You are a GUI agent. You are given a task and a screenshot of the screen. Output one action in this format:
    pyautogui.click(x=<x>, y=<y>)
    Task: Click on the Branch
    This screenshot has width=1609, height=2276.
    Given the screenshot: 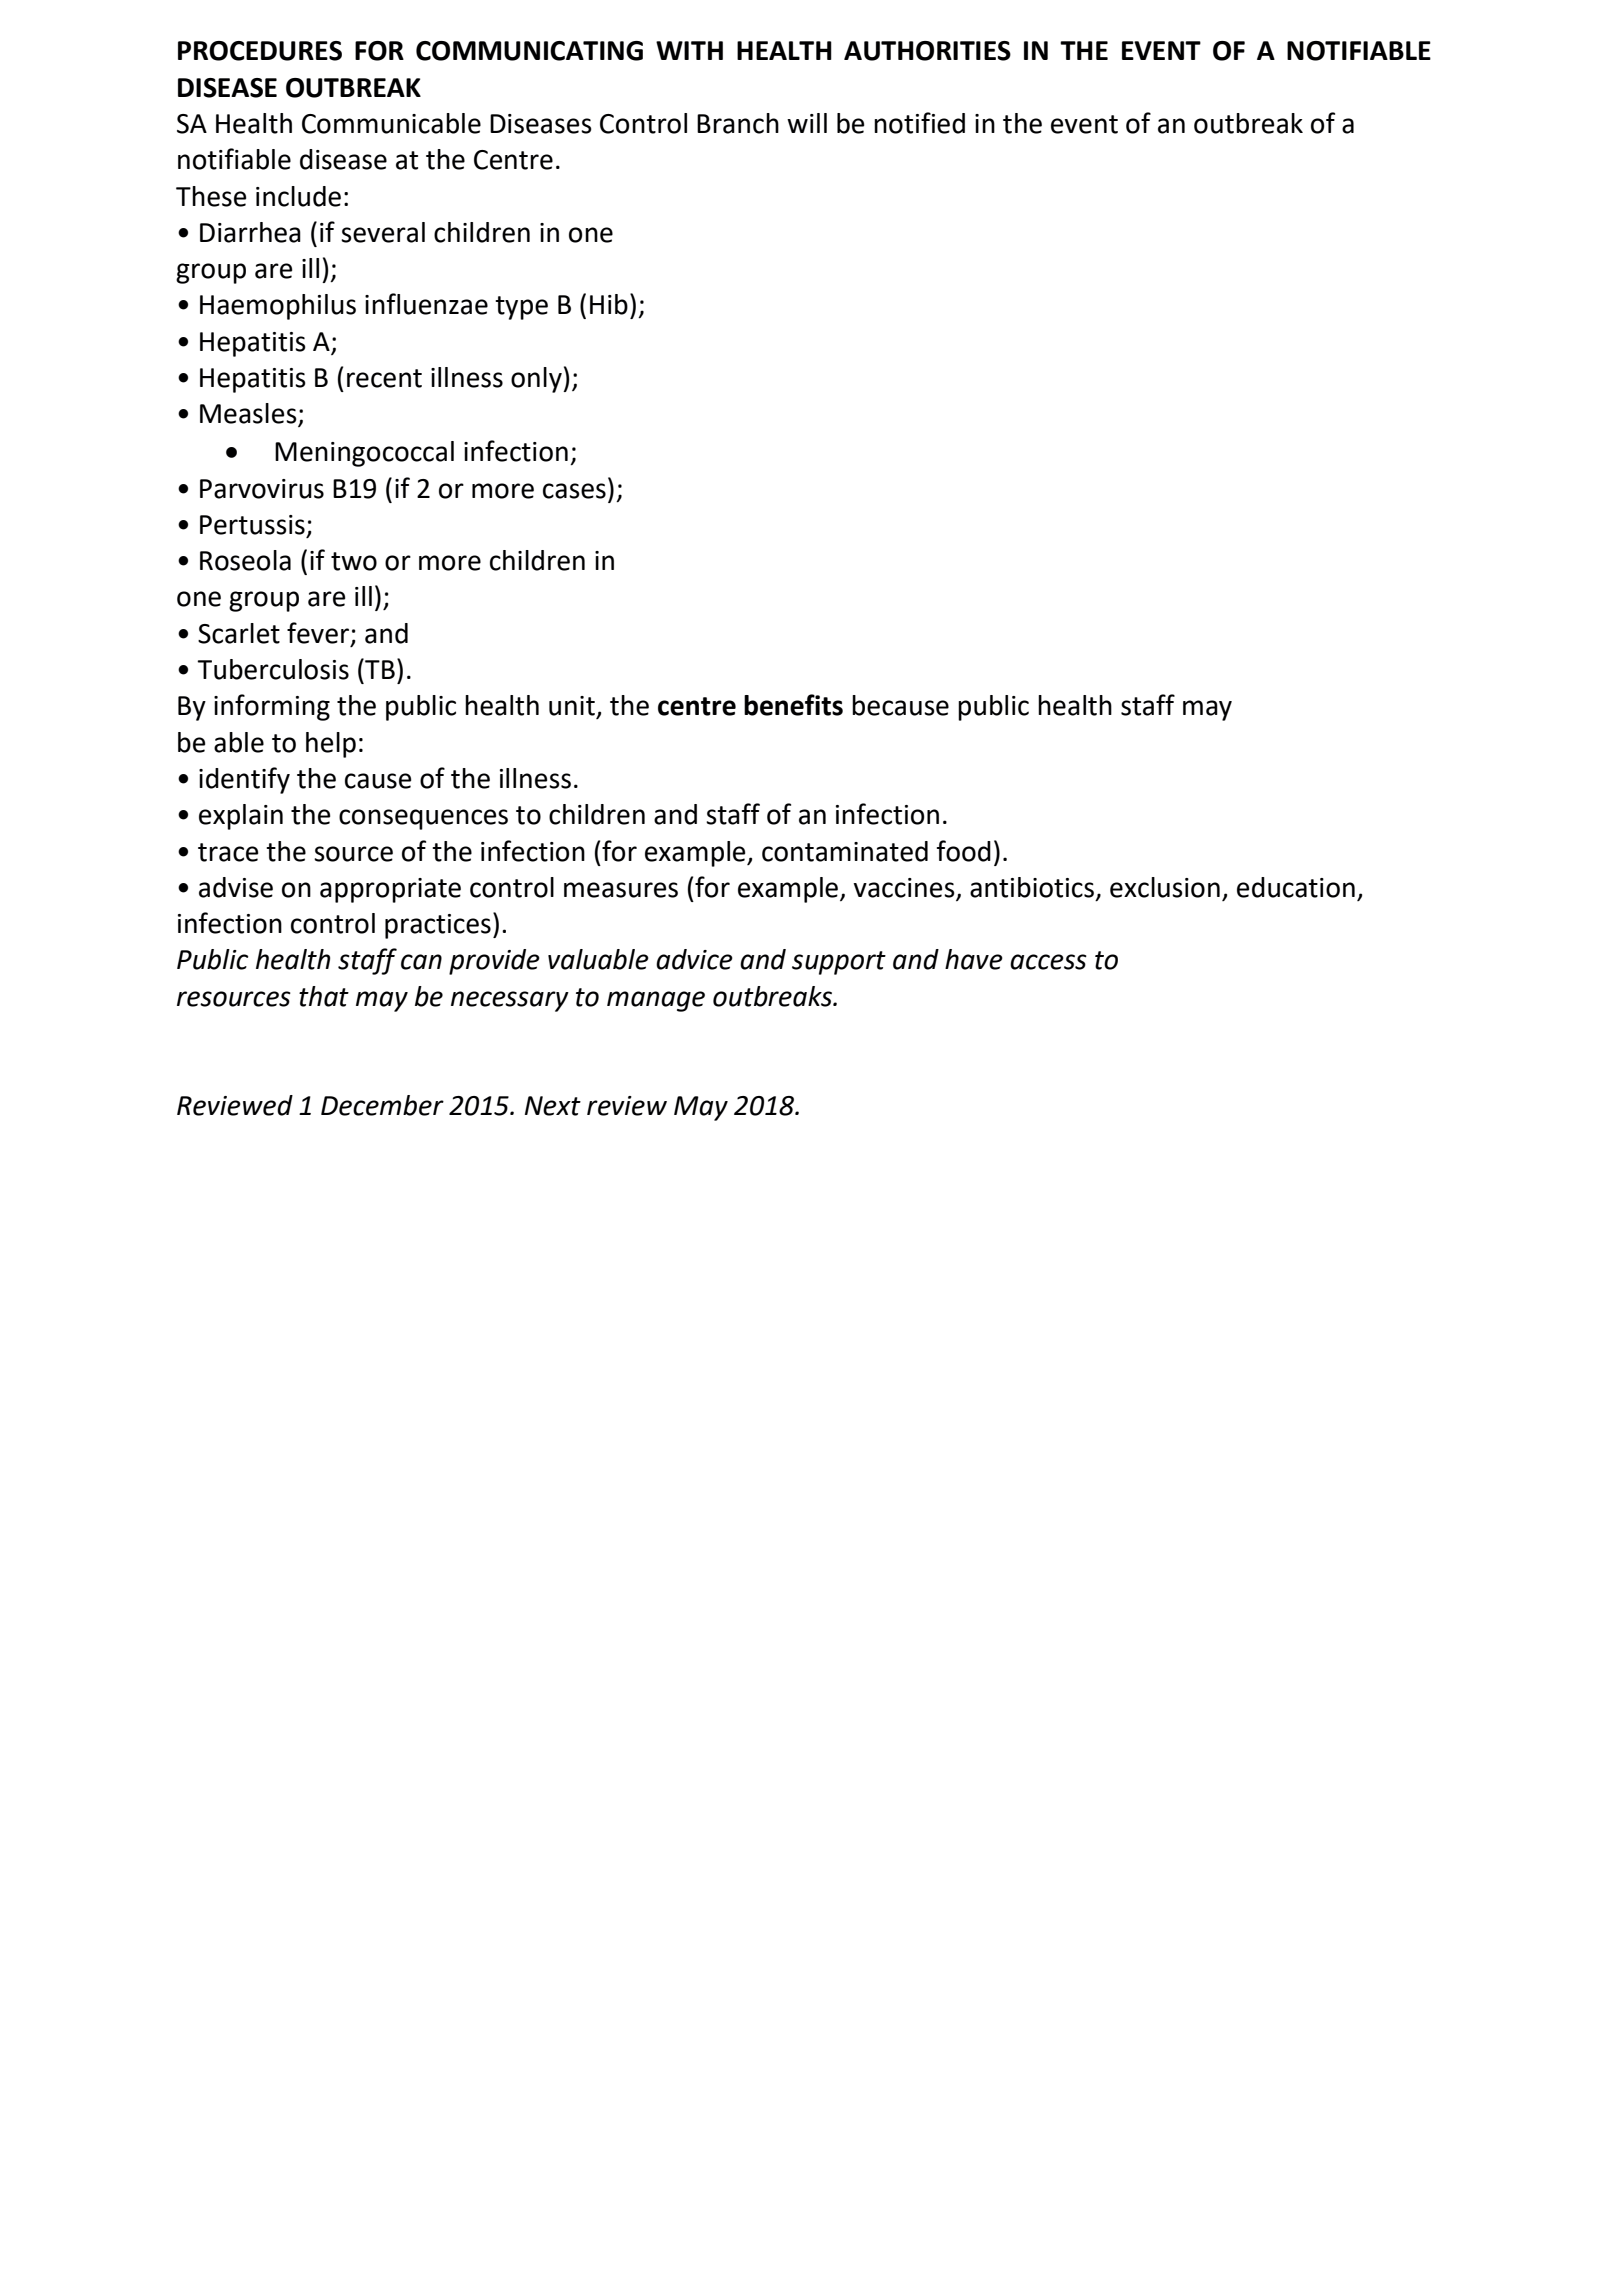 What is the action you would take?
    pyautogui.click(x=738, y=123)
